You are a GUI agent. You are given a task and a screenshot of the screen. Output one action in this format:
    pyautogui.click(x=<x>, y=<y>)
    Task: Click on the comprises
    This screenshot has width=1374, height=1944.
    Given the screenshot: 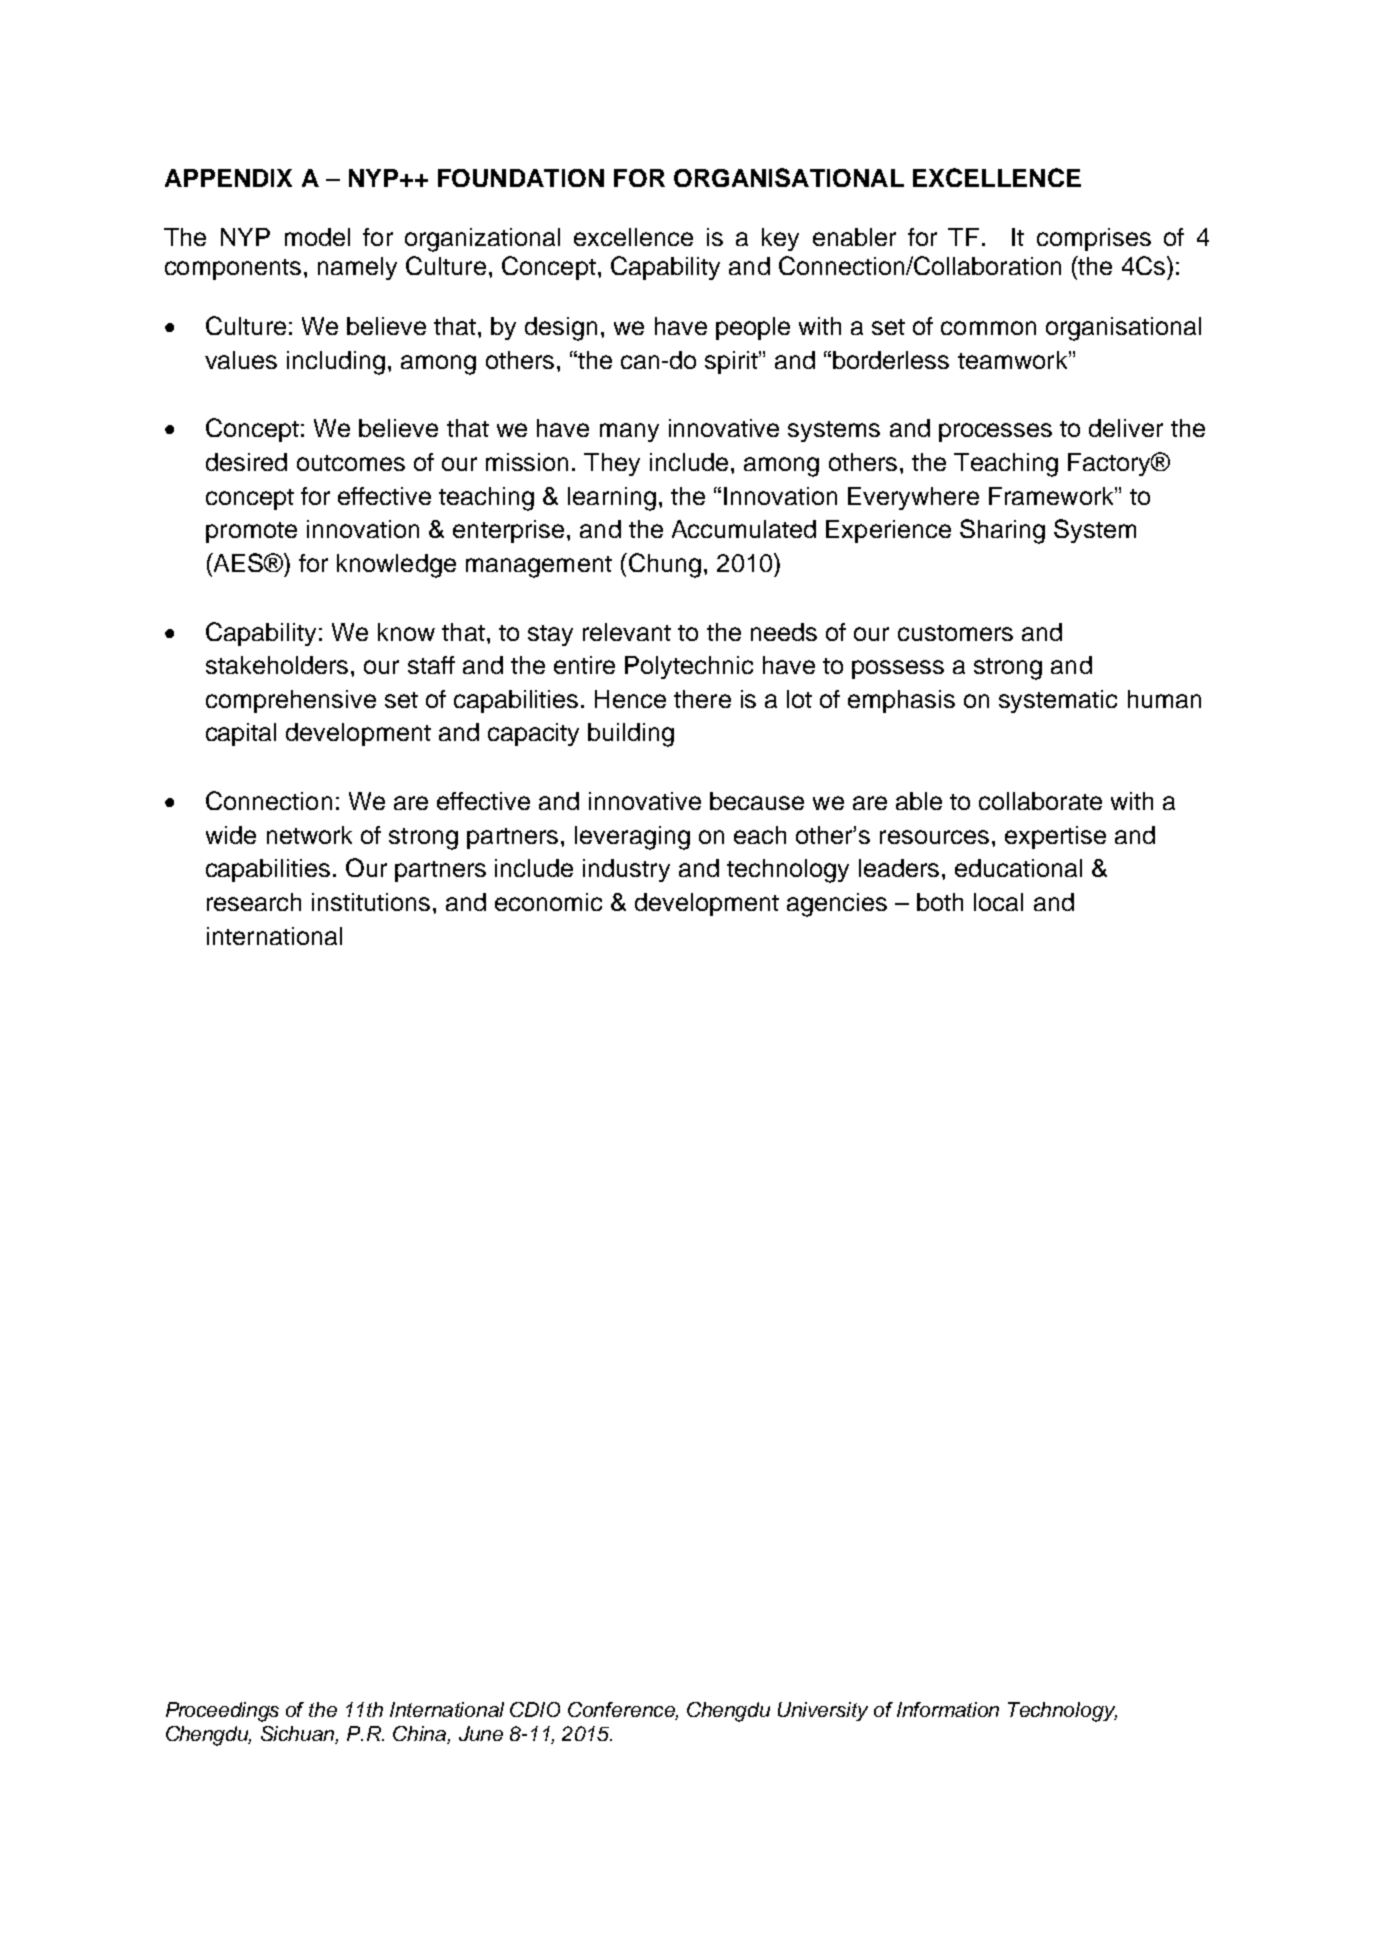 What is the action you would take?
    pyautogui.click(x=1094, y=239)
